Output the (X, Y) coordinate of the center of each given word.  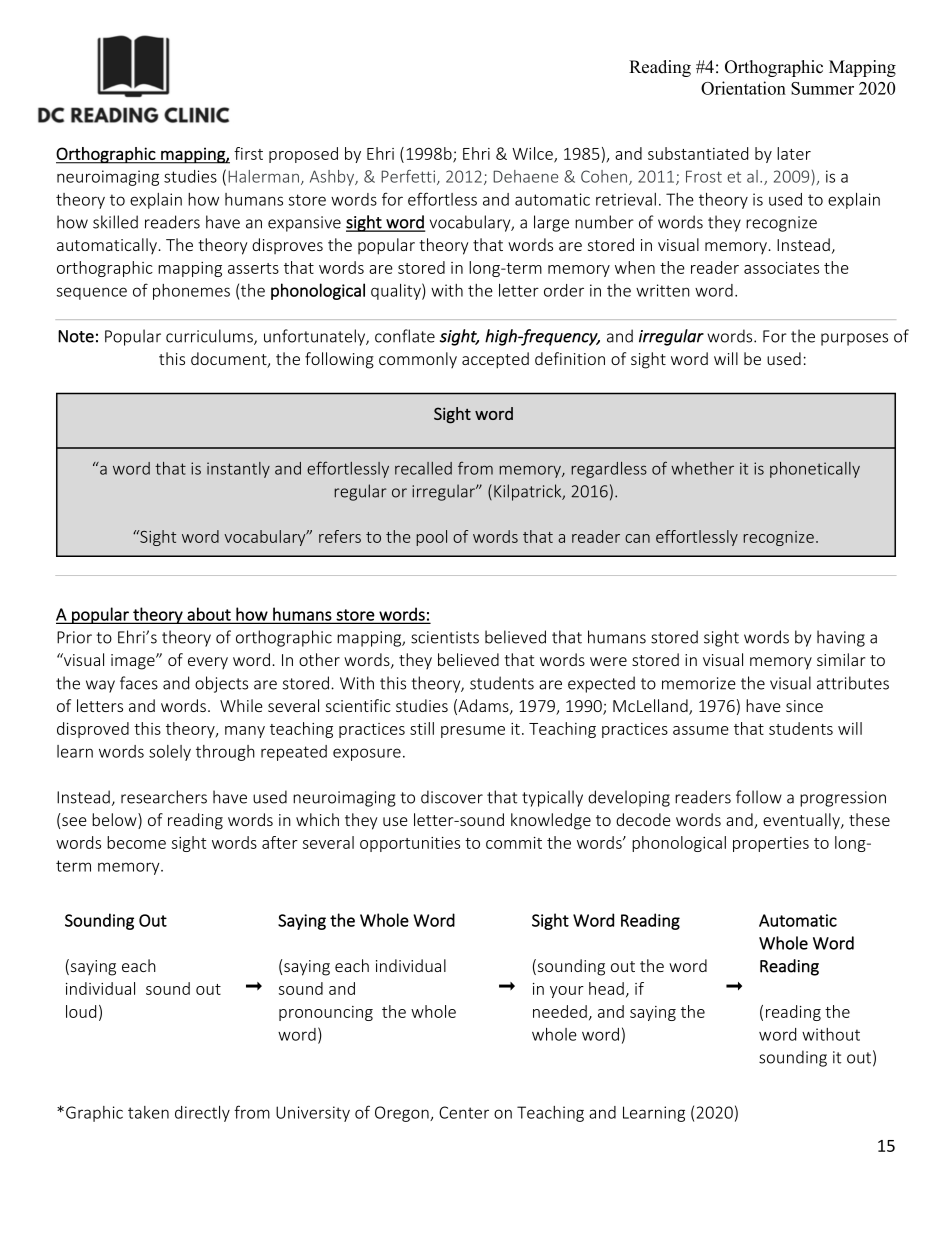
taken (148, 1112)
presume (473, 732)
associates (781, 268)
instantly (238, 470)
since (804, 706)
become (136, 842)
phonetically (815, 470)
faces (139, 683)
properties (771, 844)
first (248, 153)
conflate (405, 336)
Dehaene (525, 176)
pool (431, 538)
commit (514, 843)
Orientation (743, 88)
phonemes (191, 292)
